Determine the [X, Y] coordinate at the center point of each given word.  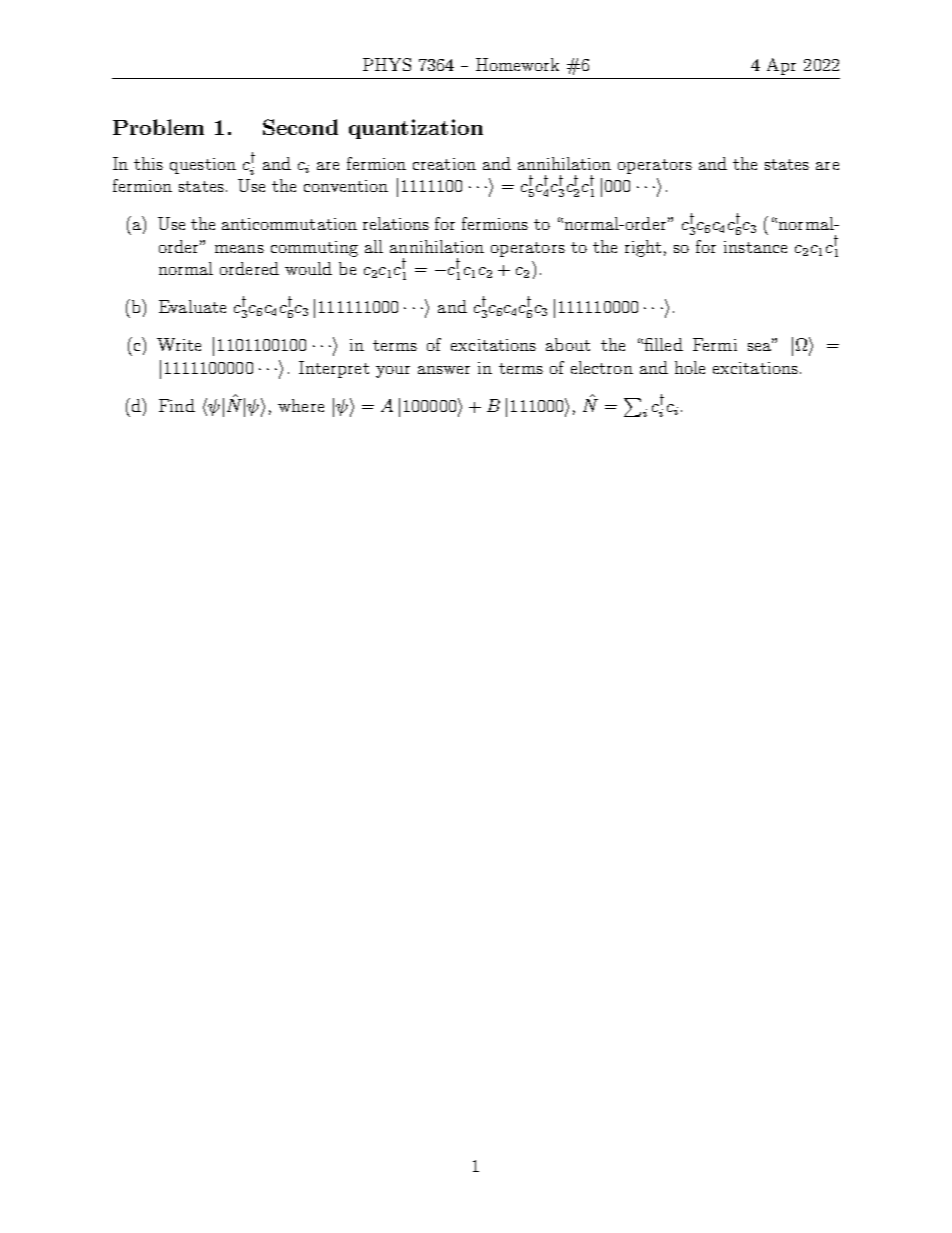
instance [755, 247]
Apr [781, 66]
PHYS [387, 64]
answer [444, 370]
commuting [314, 249]
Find [177, 405]
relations [396, 223]
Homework [517, 64]
